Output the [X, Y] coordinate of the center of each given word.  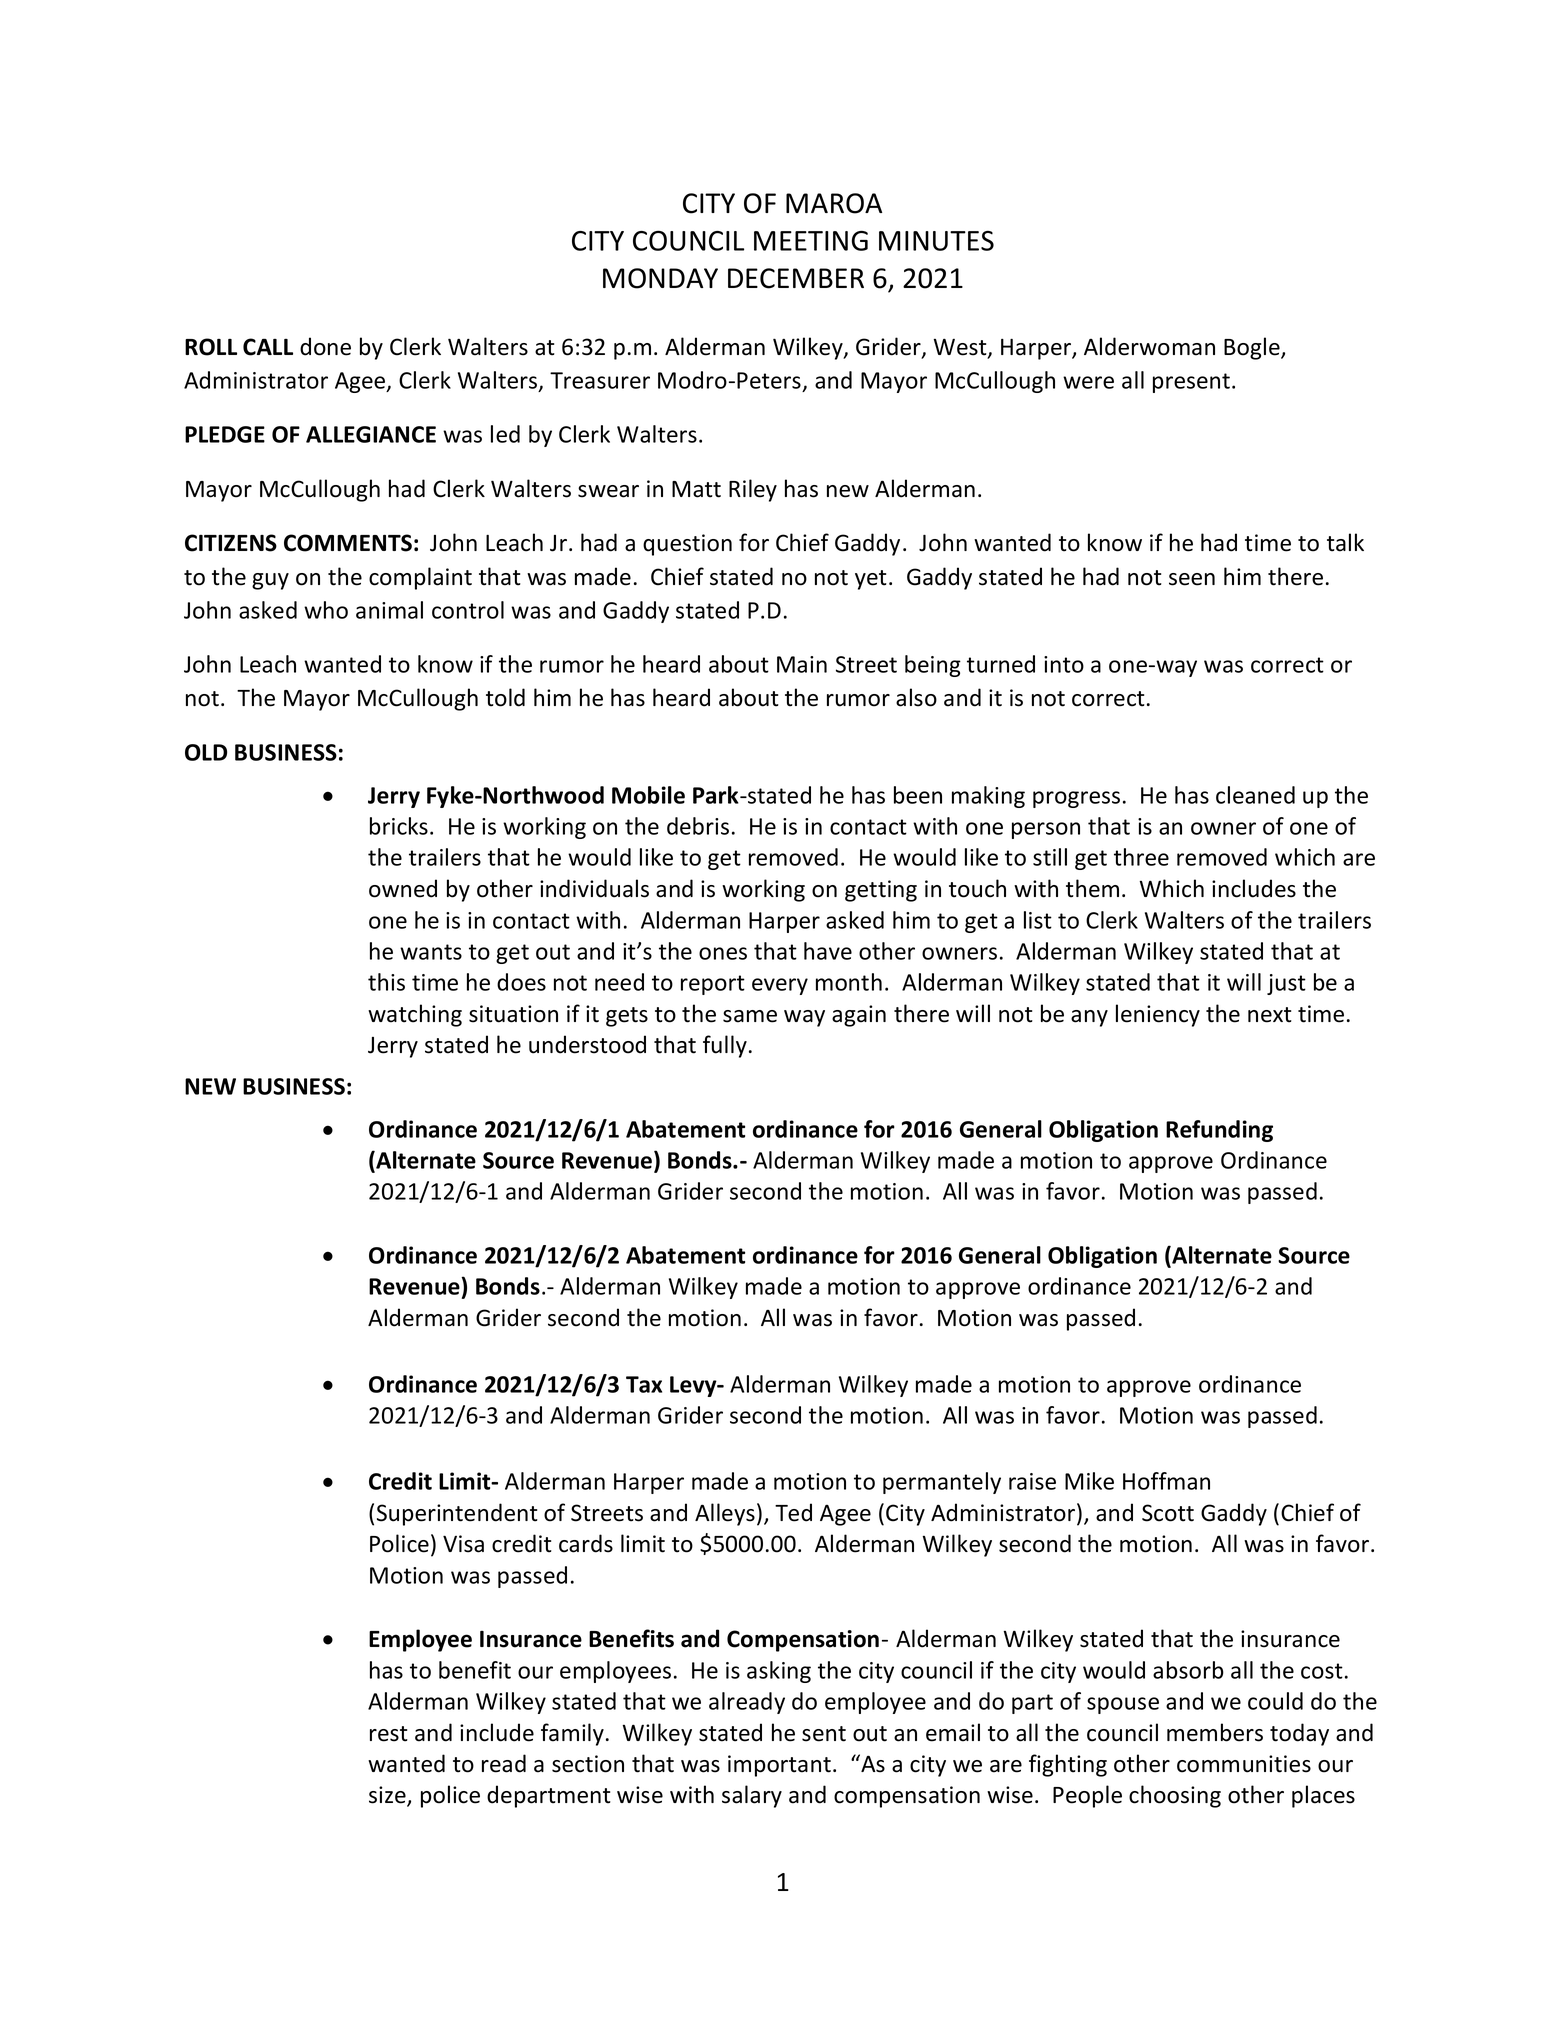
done [325, 346]
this [386, 982]
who [326, 610]
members [1215, 1732]
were [1088, 382]
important [779, 1766]
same [750, 1016]
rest [389, 1734]
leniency [1158, 1015]
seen [1192, 579]
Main [802, 664]
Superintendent [457, 1514]
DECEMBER [796, 278]
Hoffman [1166, 1481]
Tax [644, 1384]
